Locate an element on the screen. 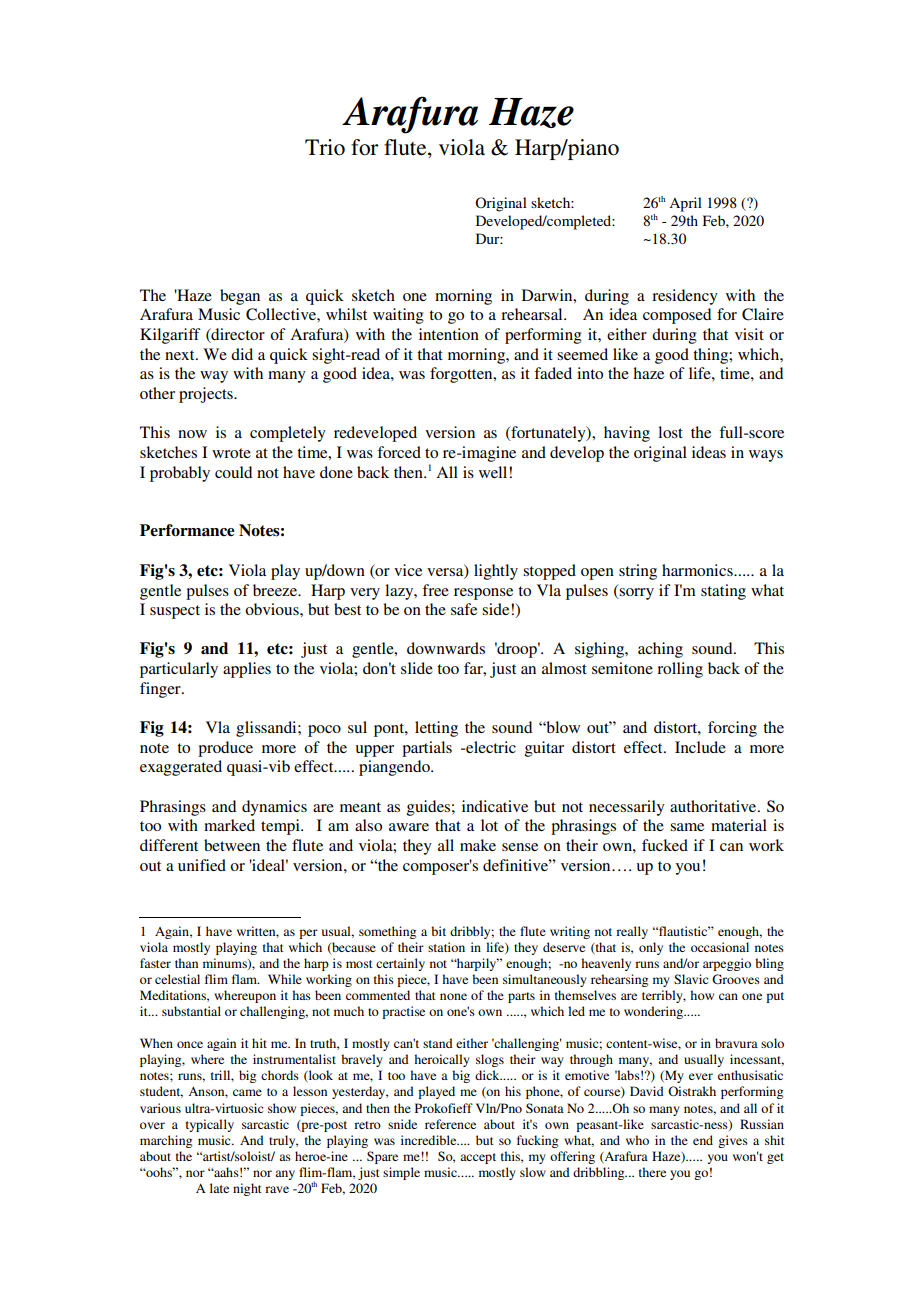  forgotten is located at coordinates (462, 375).
